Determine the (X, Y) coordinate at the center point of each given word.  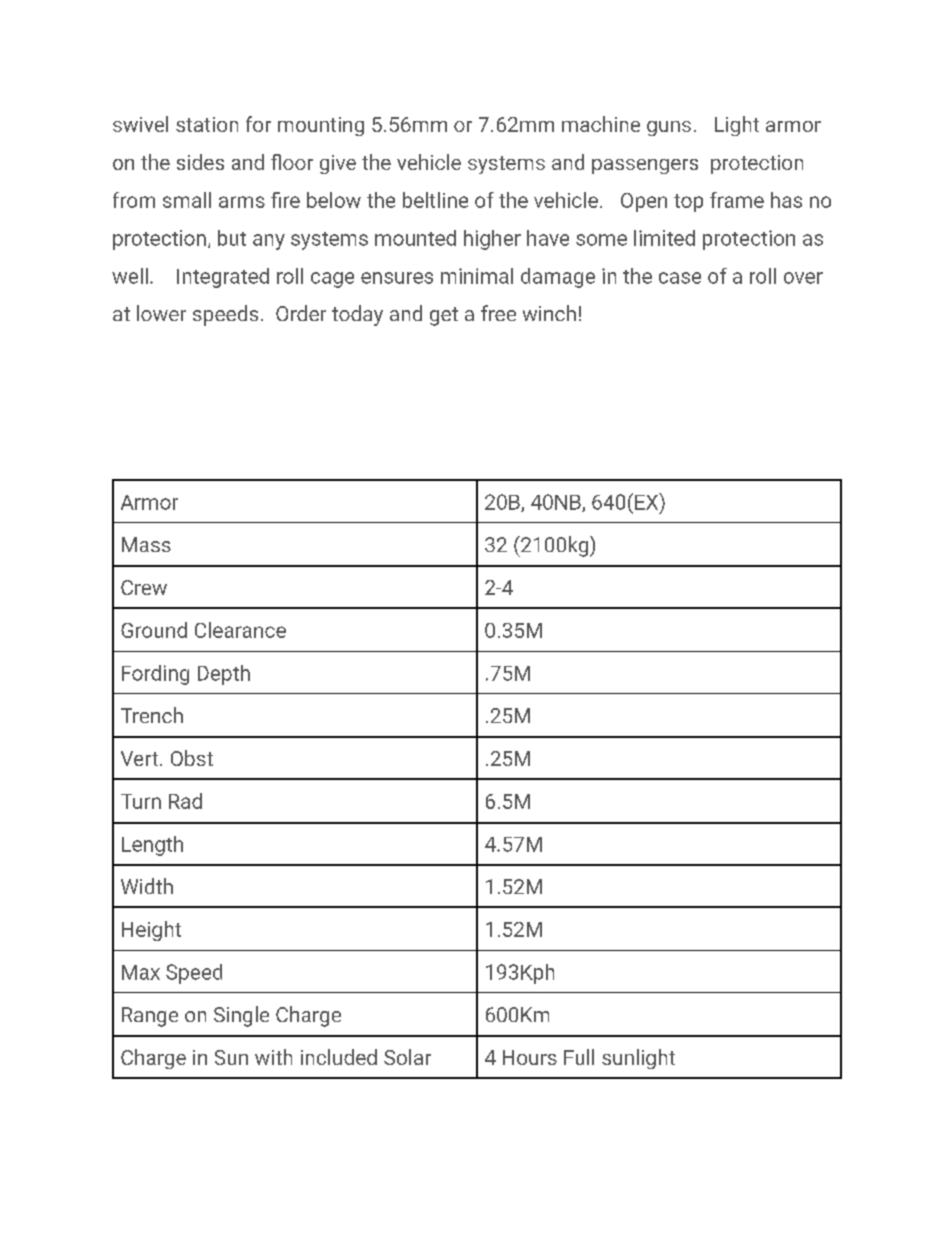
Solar (407, 1057)
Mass (146, 544)
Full (579, 1057)
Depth (224, 675)
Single (241, 1016)
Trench (152, 715)
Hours (530, 1057)
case (680, 278)
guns (669, 128)
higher (492, 240)
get (444, 316)
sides (200, 162)
